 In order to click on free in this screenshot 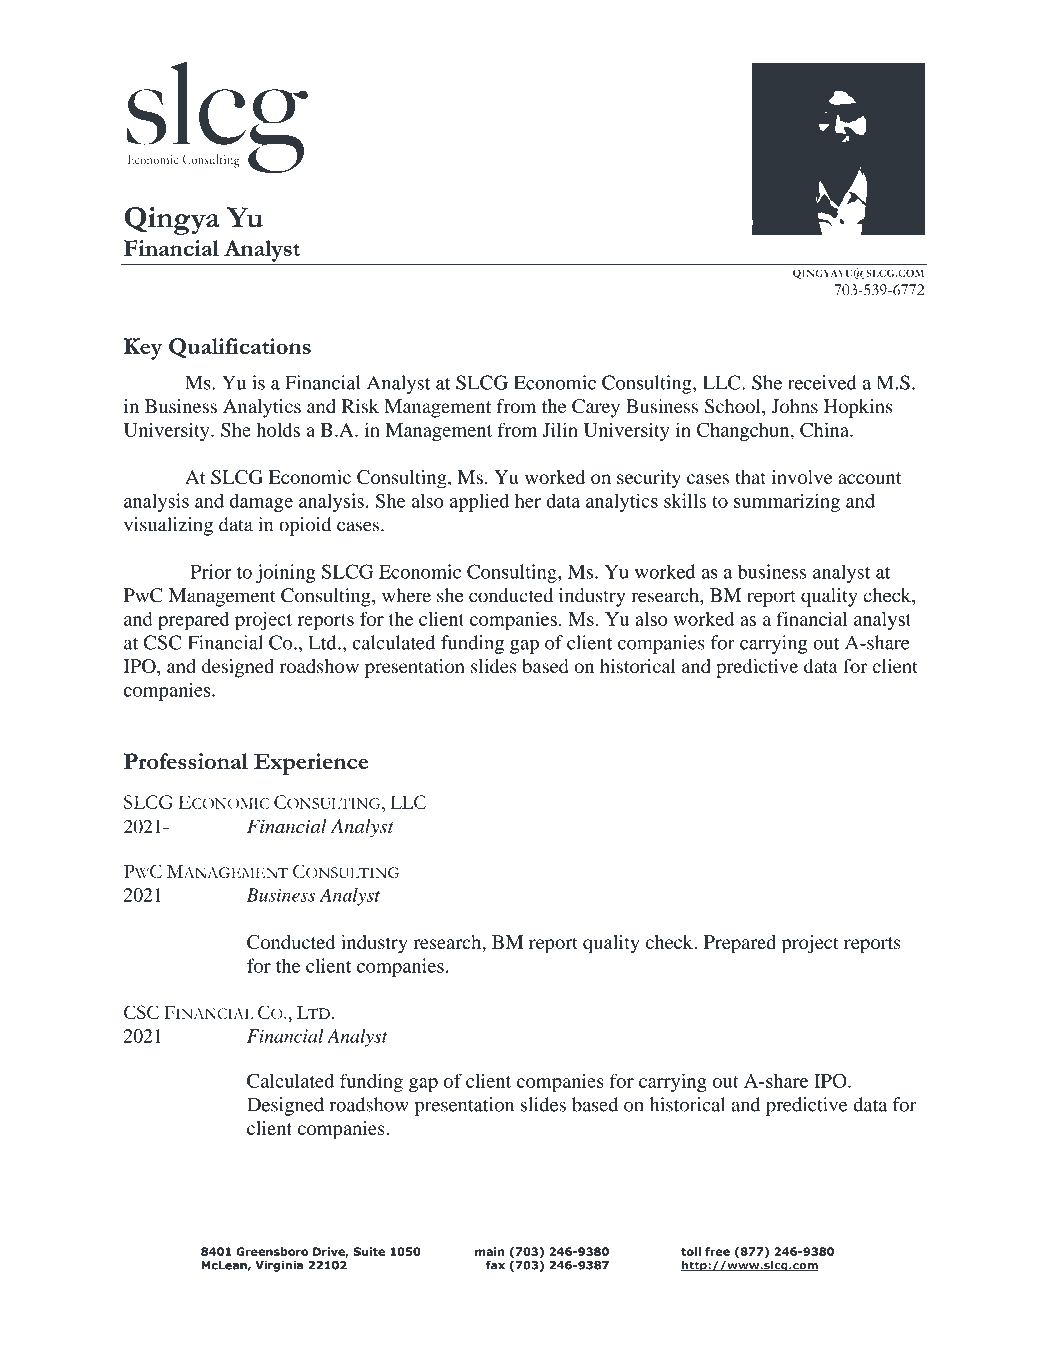, I will do `click(717, 1251)`.
